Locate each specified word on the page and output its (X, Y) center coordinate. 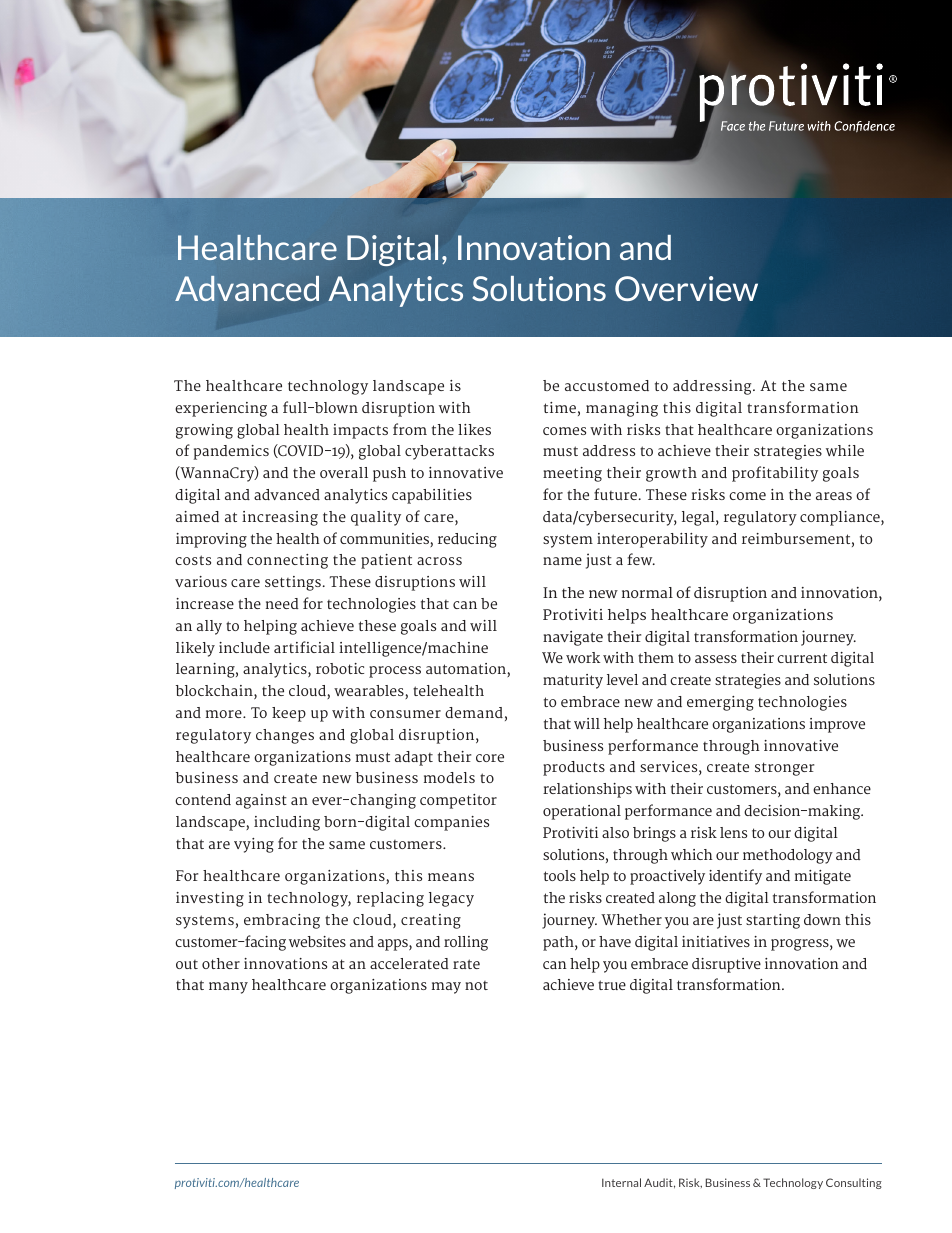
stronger (784, 769)
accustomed (607, 385)
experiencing (221, 409)
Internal (621, 1182)
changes (285, 736)
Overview (686, 288)
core (490, 758)
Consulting (854, 1183)
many (228, 988)
